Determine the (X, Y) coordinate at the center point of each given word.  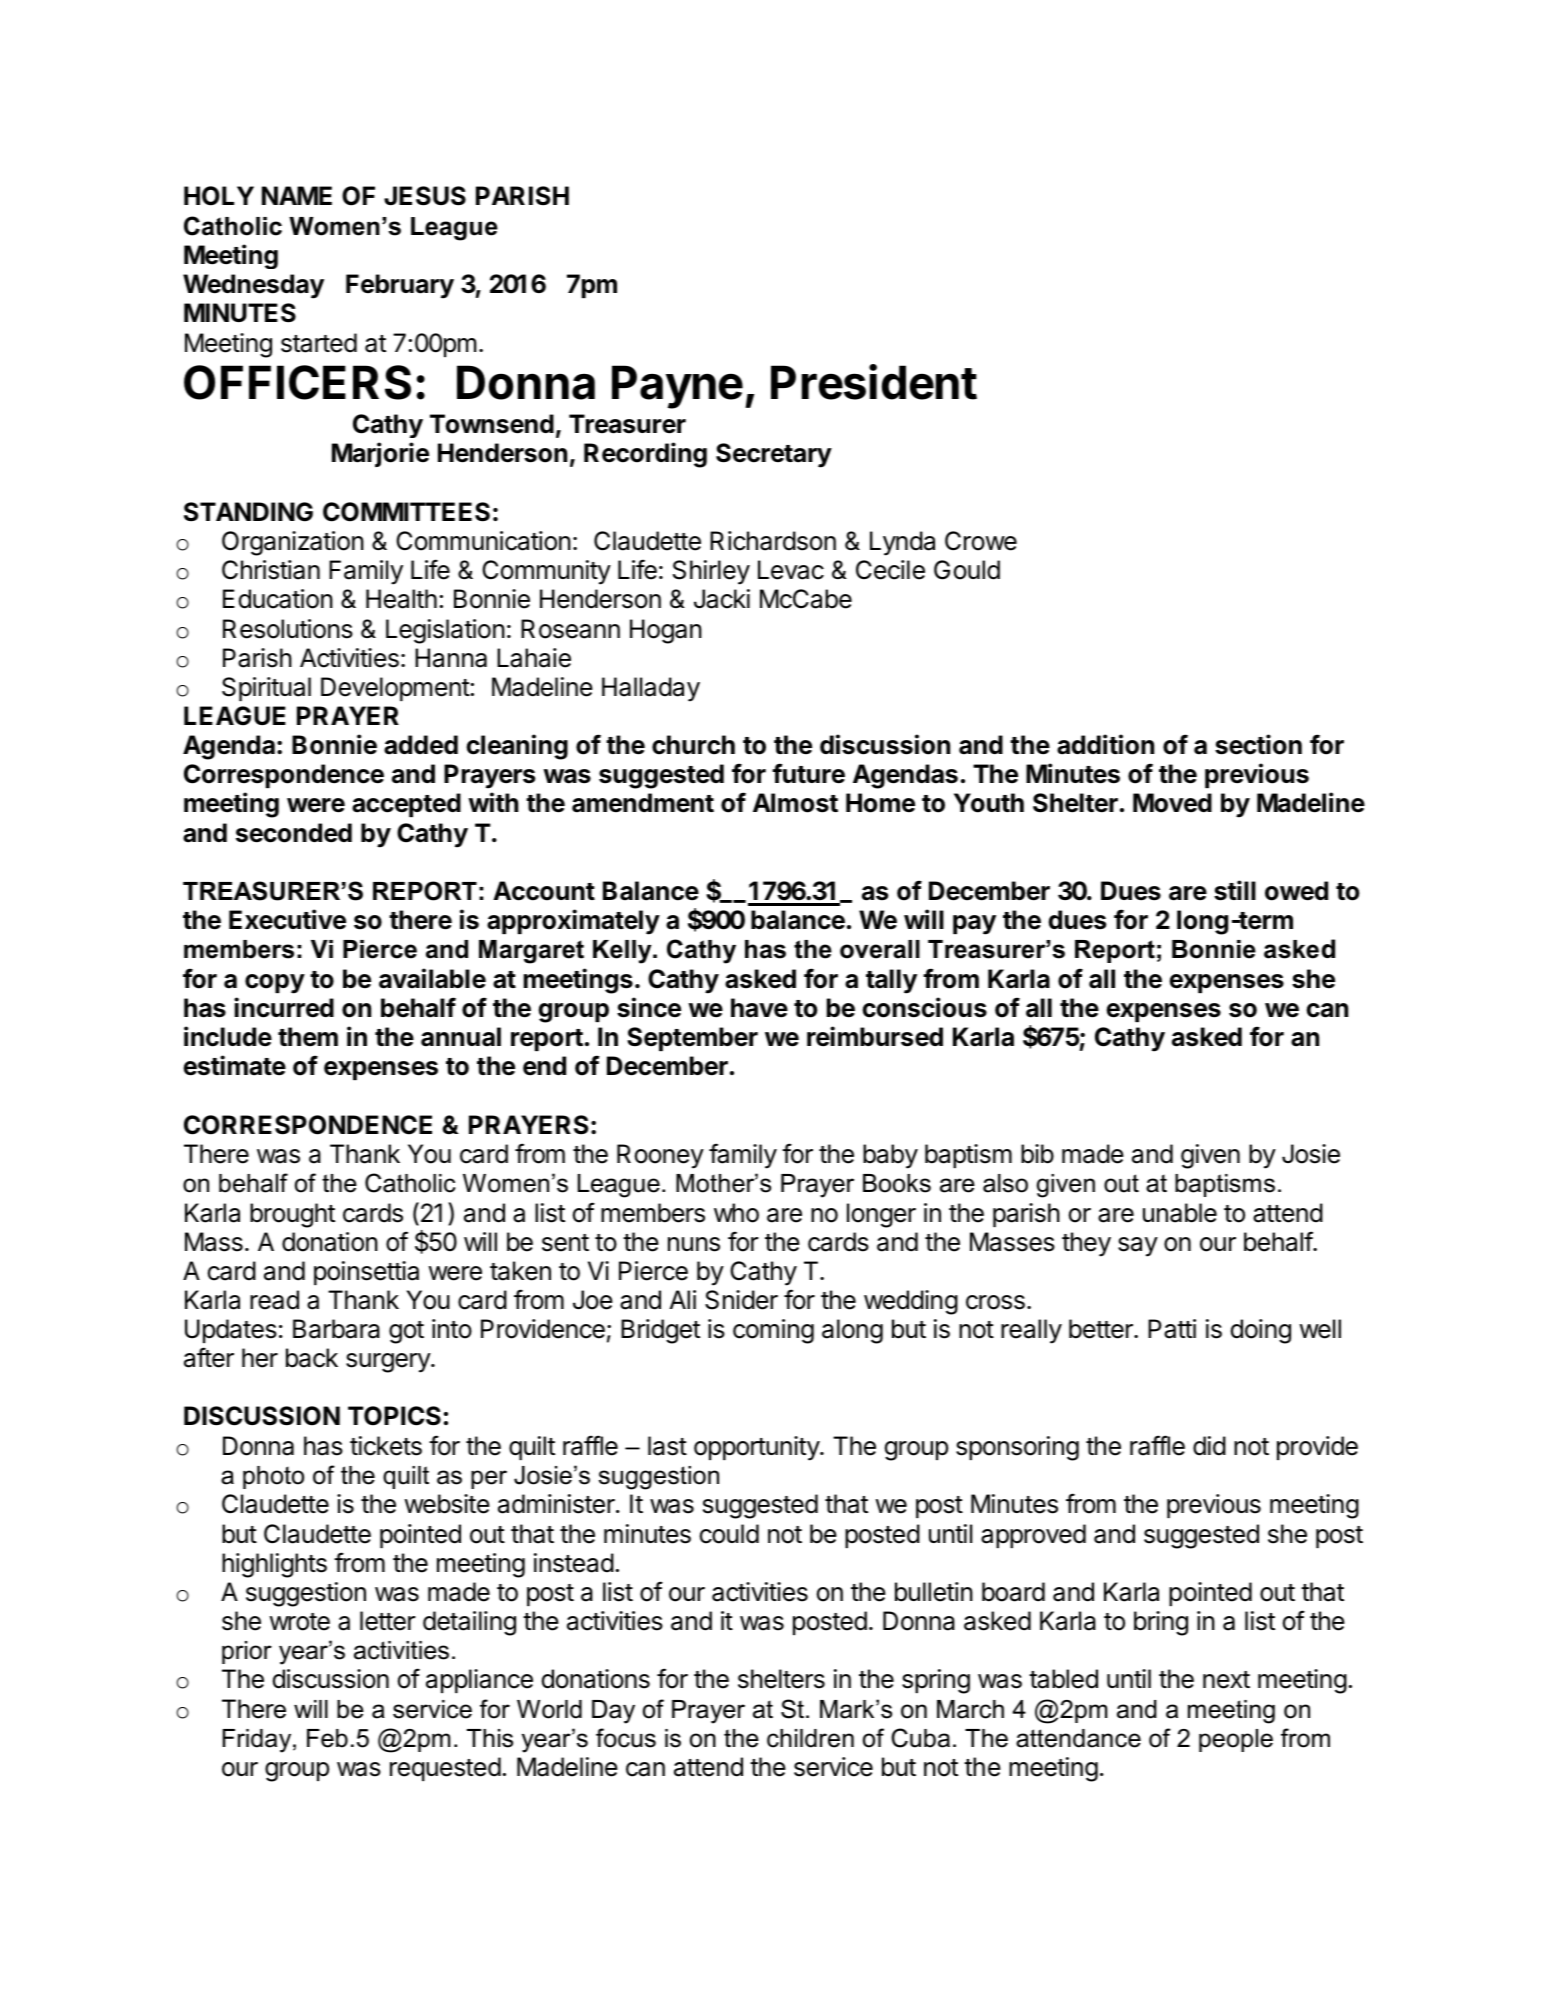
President (874, 382)
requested (445, 1769)
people (1236, 1740)
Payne (677, 387)
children (810, 1738)
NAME (297, 195)
